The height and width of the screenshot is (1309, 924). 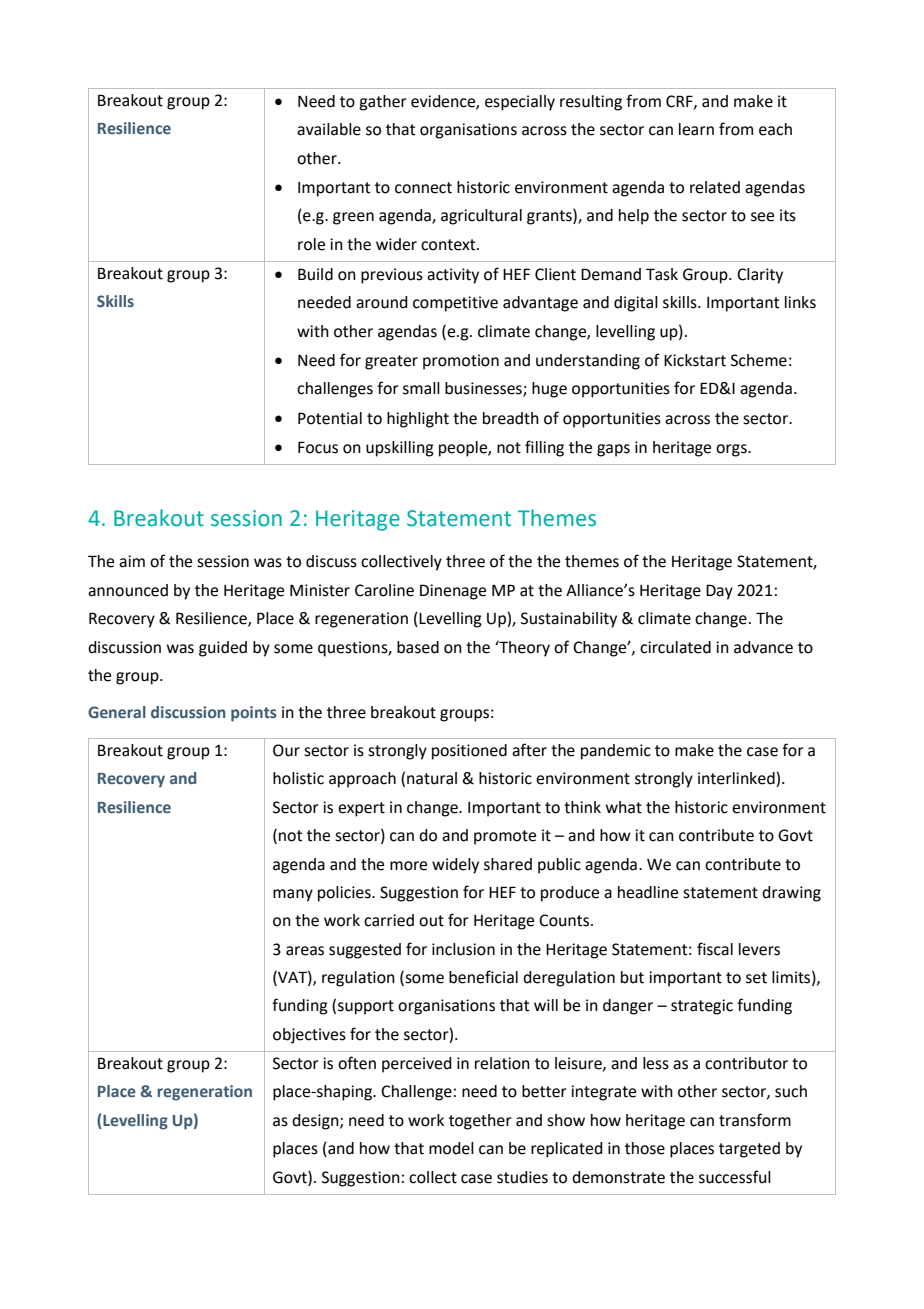 What do you see at coordinates (737, 779) in the screenshot?
I see `interlinked` at bounding box center [737, 779].
